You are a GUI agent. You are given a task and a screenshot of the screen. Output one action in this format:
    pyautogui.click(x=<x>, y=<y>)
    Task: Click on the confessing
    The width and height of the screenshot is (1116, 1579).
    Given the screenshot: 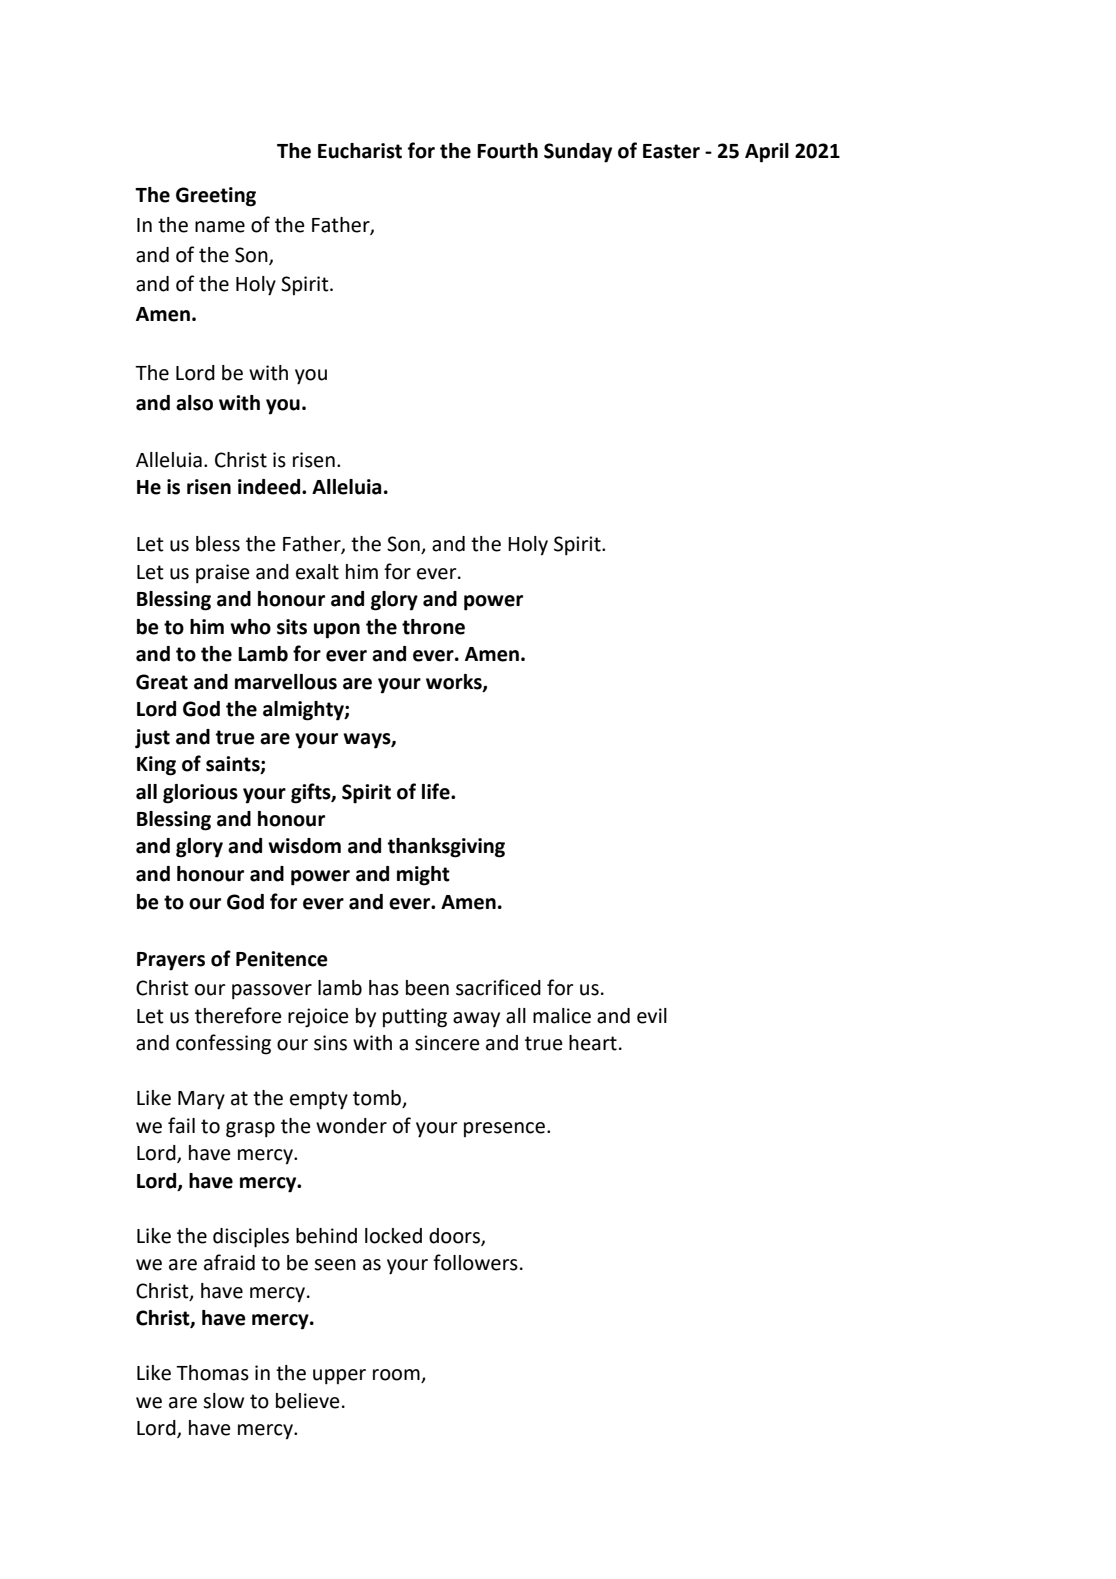 What is the action you would take?
    pyautogui.click(x=223, y=1044)
